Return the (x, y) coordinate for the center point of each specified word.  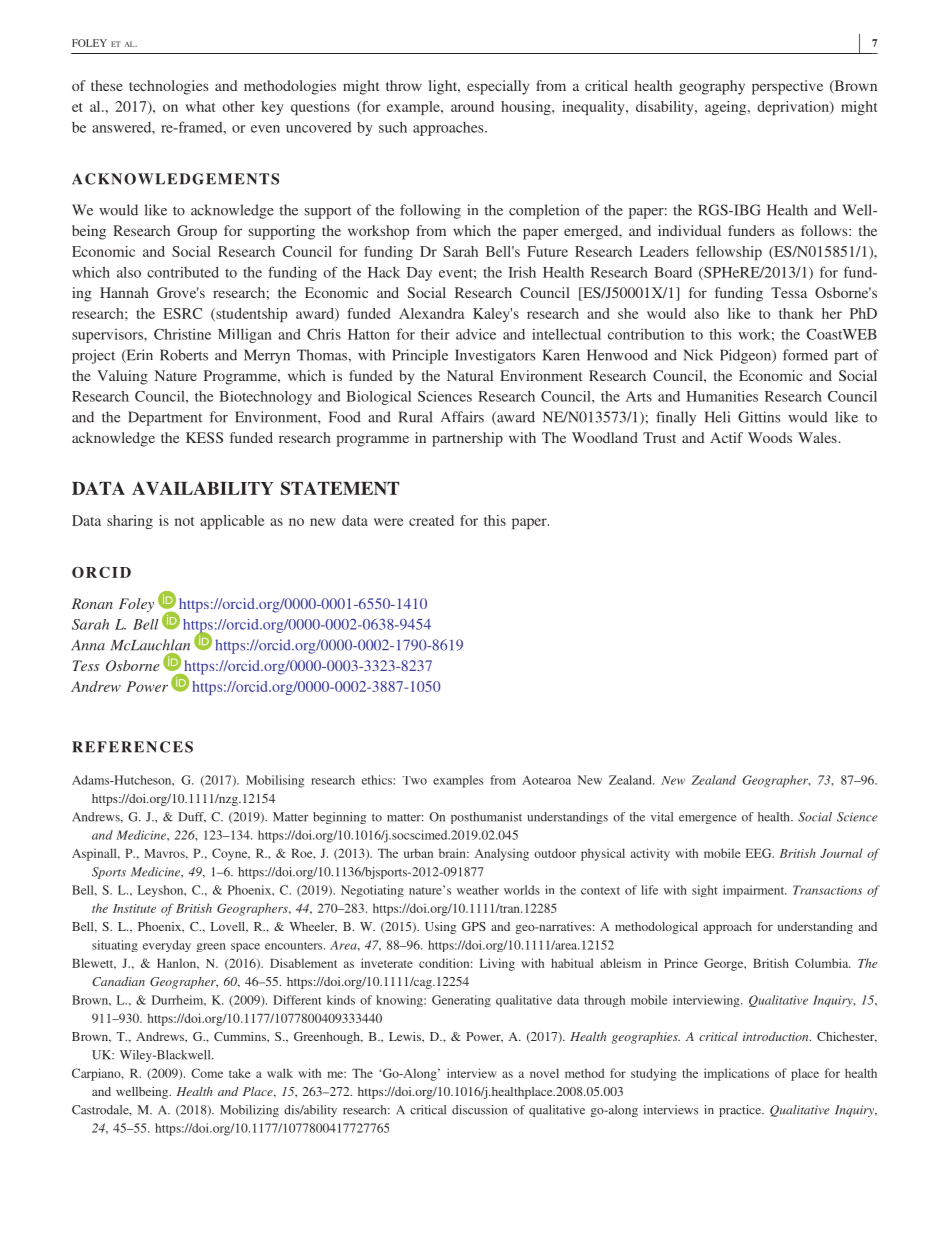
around (472, 106)
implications (736, 1074)
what (200, 106)
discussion (479, 1110)
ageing (727, 108)
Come (207, 1073)
